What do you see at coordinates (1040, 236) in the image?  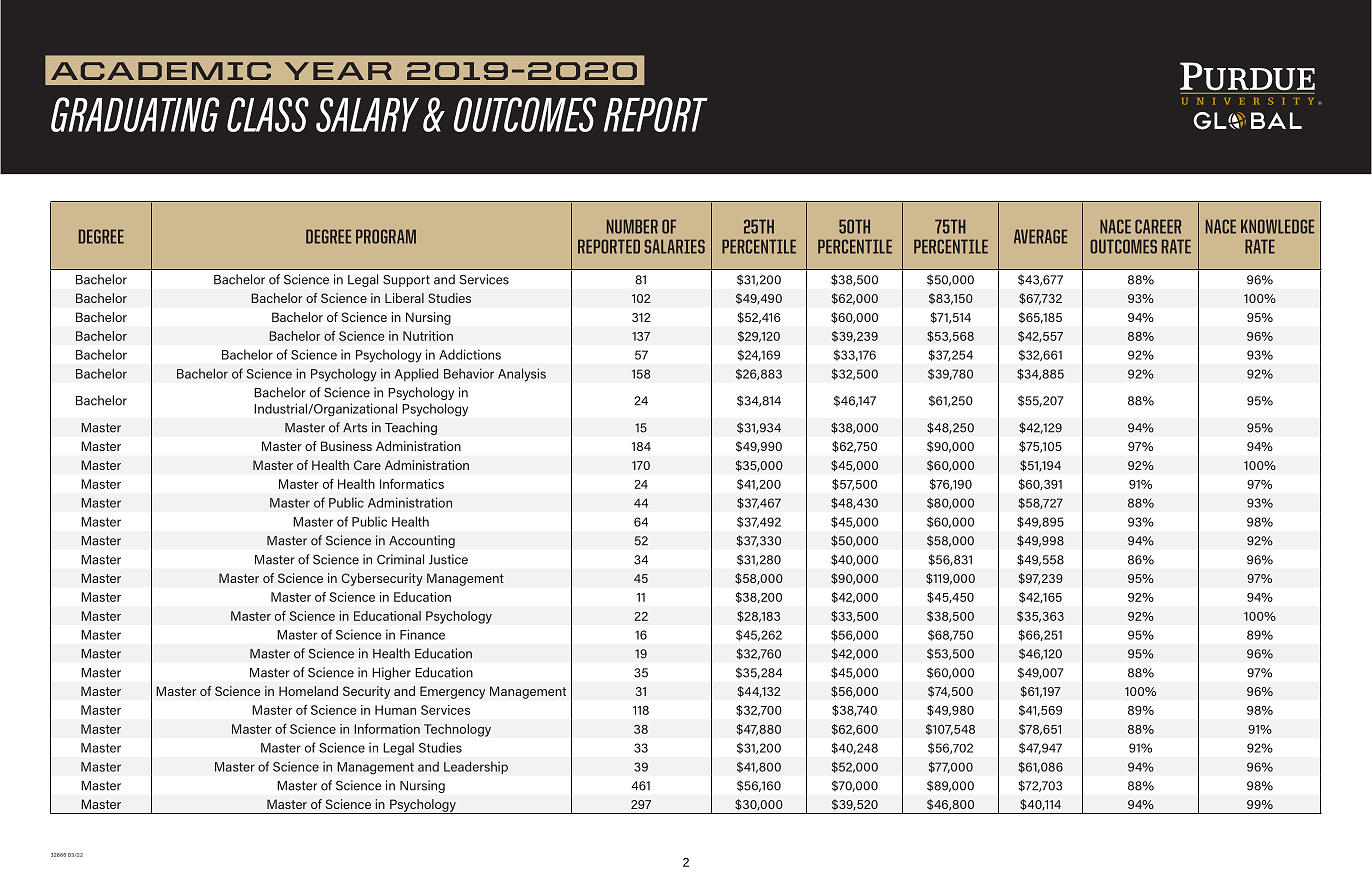 I see `AVERAGE` at bounding box center [1040, 236].
